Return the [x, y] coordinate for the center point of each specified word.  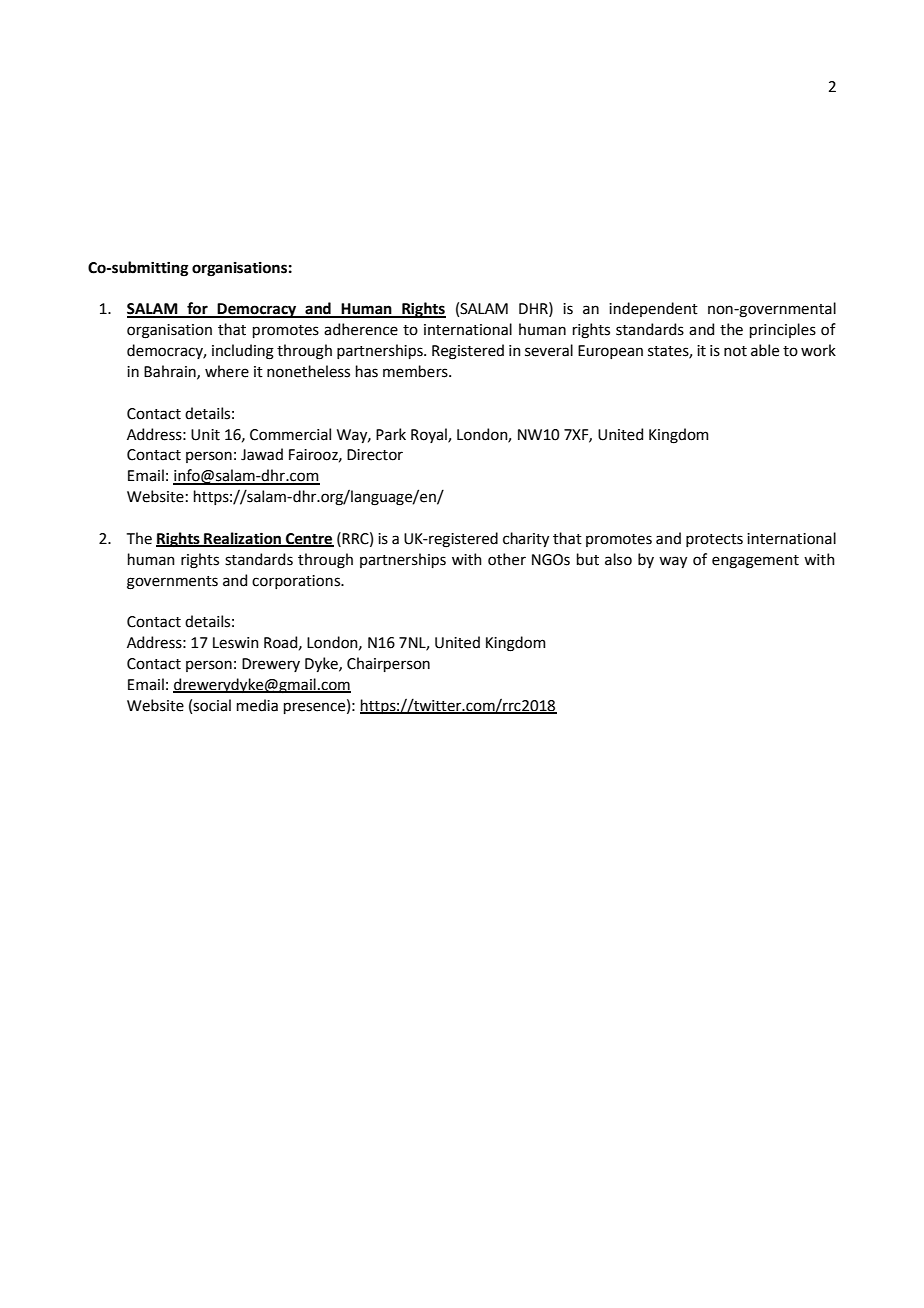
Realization [242, 539]
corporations [297, 582]
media [257, 705]
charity [526, 539]
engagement [755, 562]
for [197, 309]
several [549, 350]
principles [783, 330]
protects [714, 540]
